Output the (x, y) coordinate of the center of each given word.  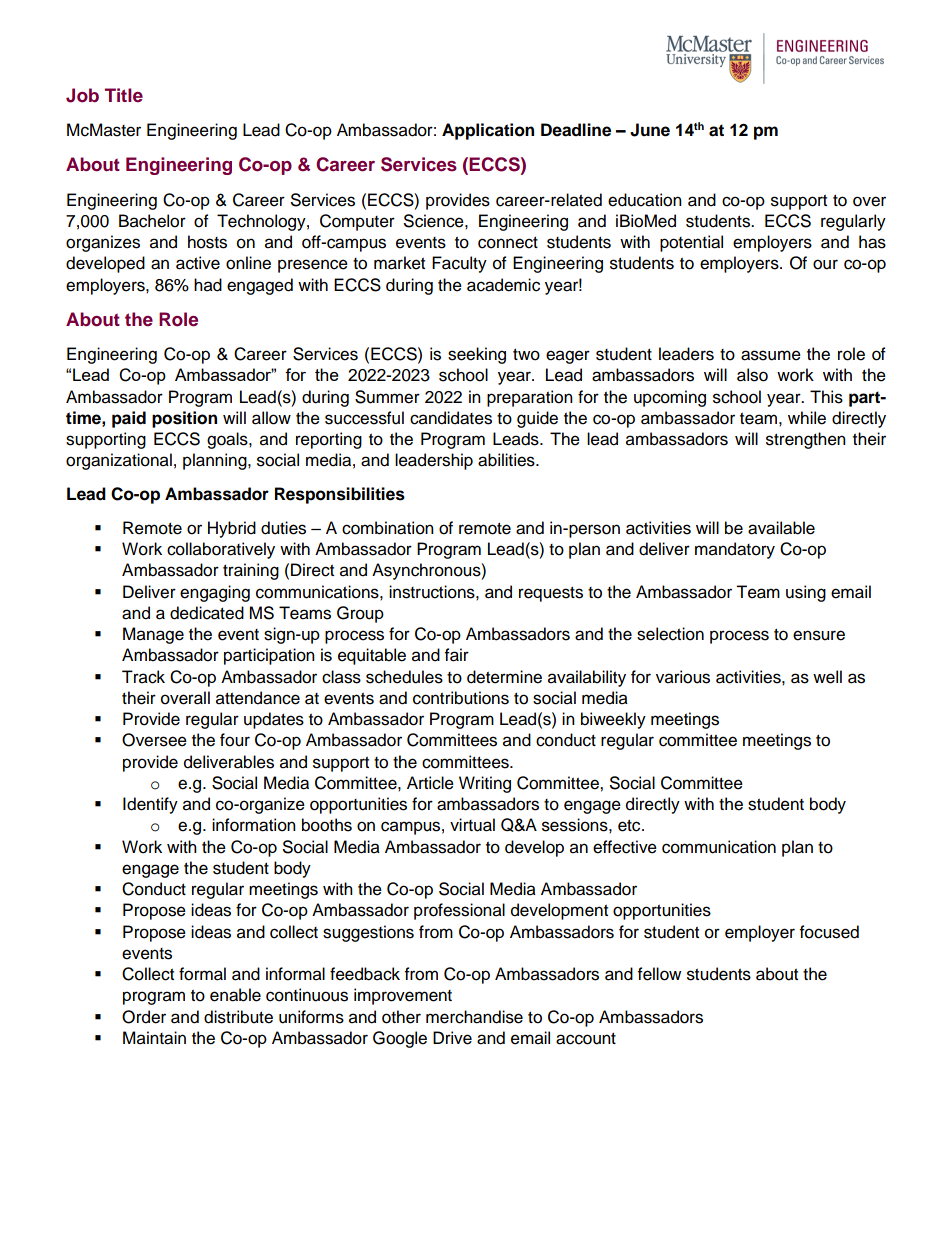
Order (144, 1017)
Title (124, 95)
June (650, 130)
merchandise (474, 1017)
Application (488, 131)
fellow (659, 974)
